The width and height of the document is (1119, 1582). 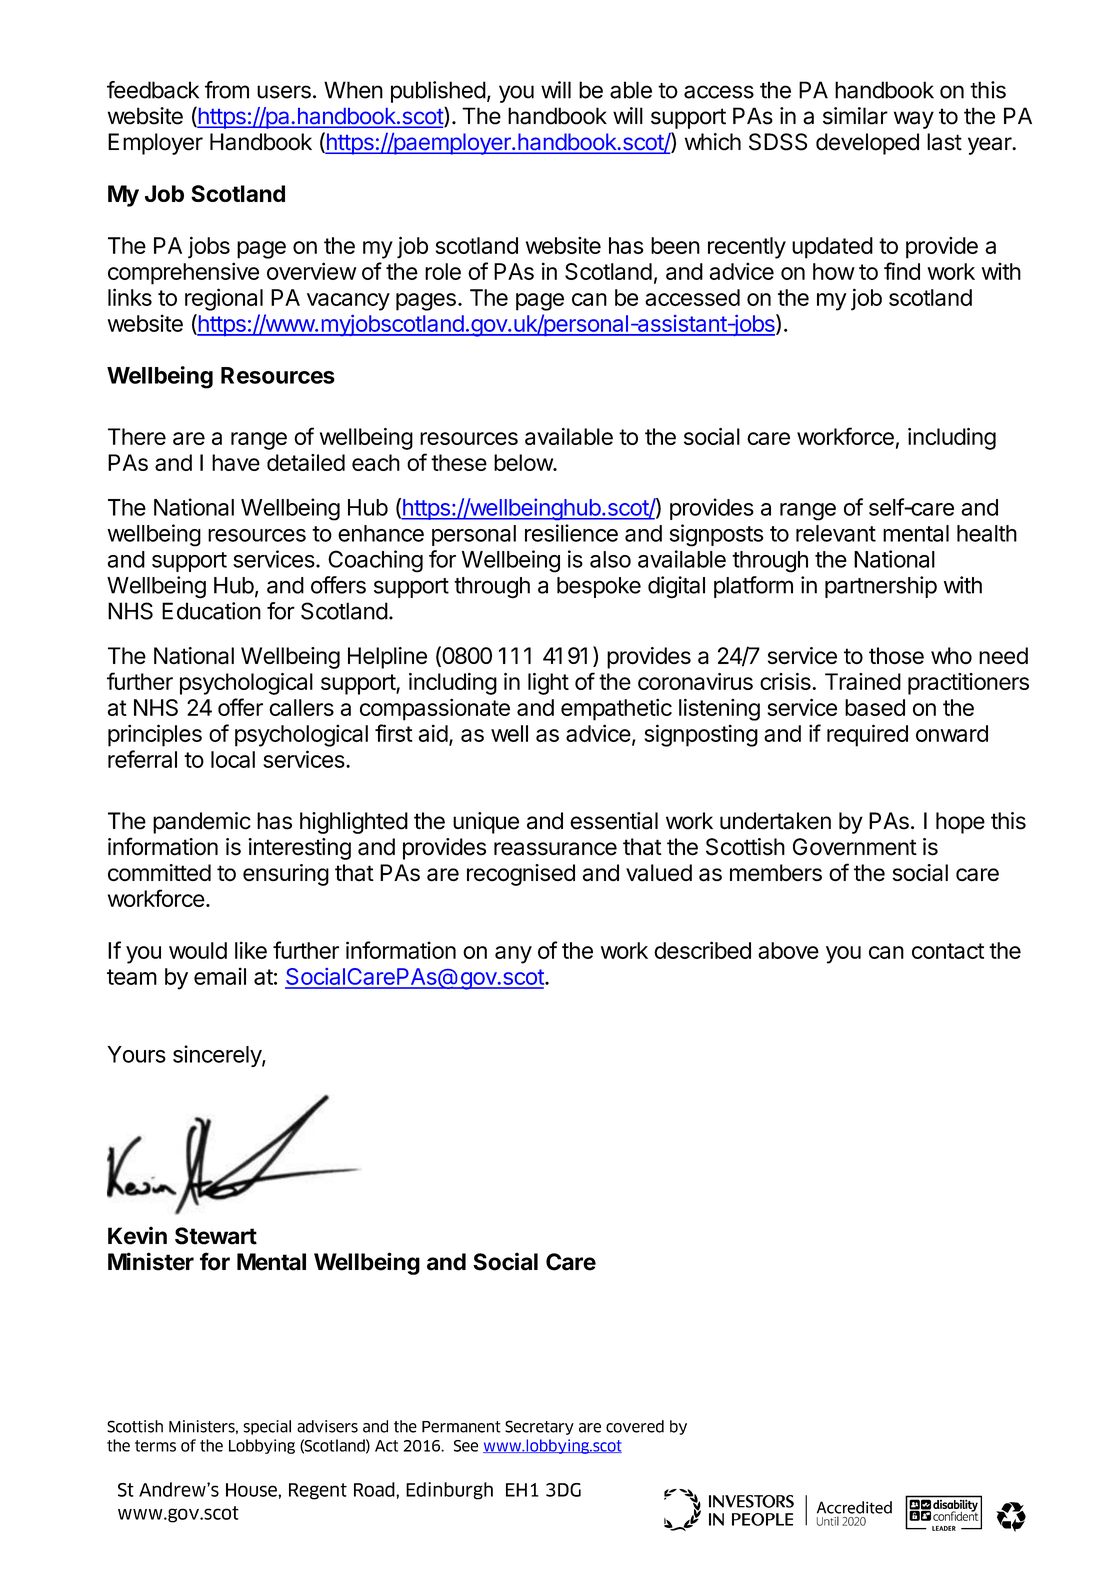 What do you see at coordinates (438, 92) in the document?
I see `published` at bounding box center [438, 92].
